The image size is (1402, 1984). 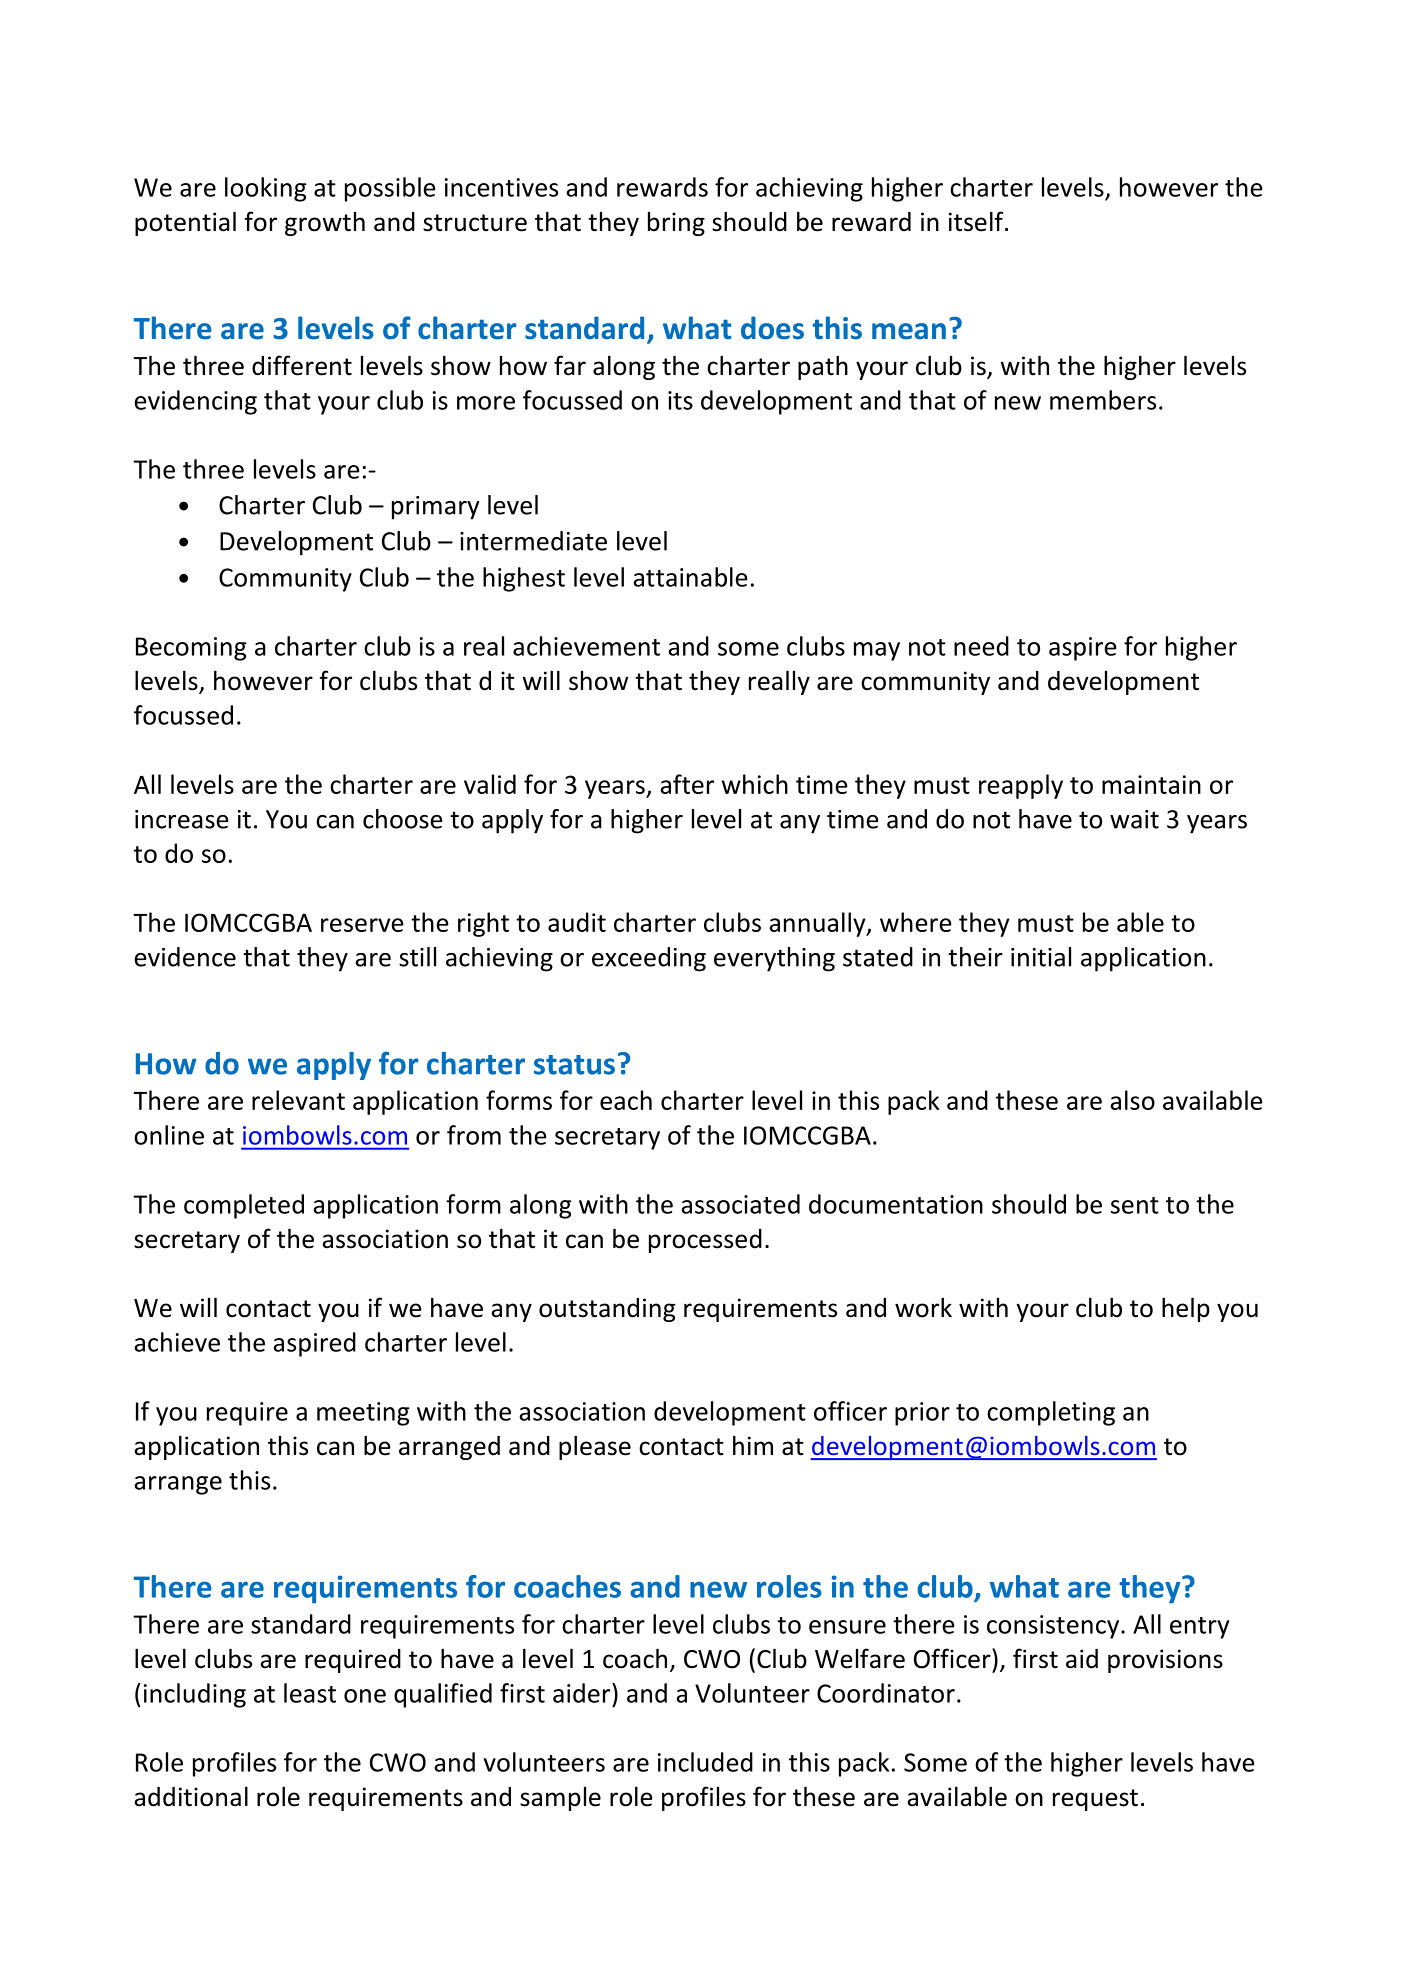 What do you see at coordinates (191, 649) in the screenshot?
I see `Becoming` at bounding box center [191, 649].
